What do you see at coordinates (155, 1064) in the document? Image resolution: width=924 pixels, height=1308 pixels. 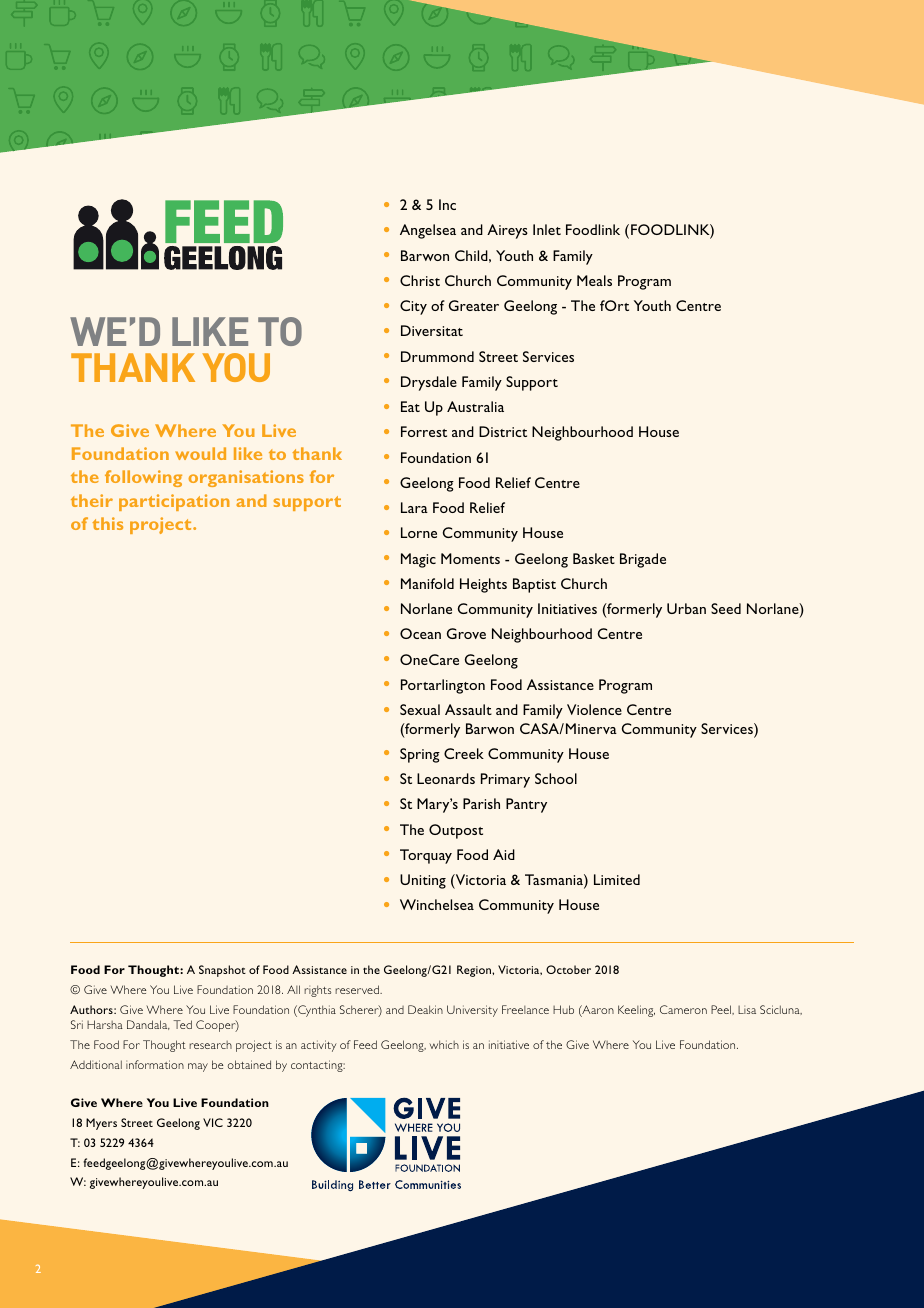 I see `information` at bounding box center [155, 1064].
